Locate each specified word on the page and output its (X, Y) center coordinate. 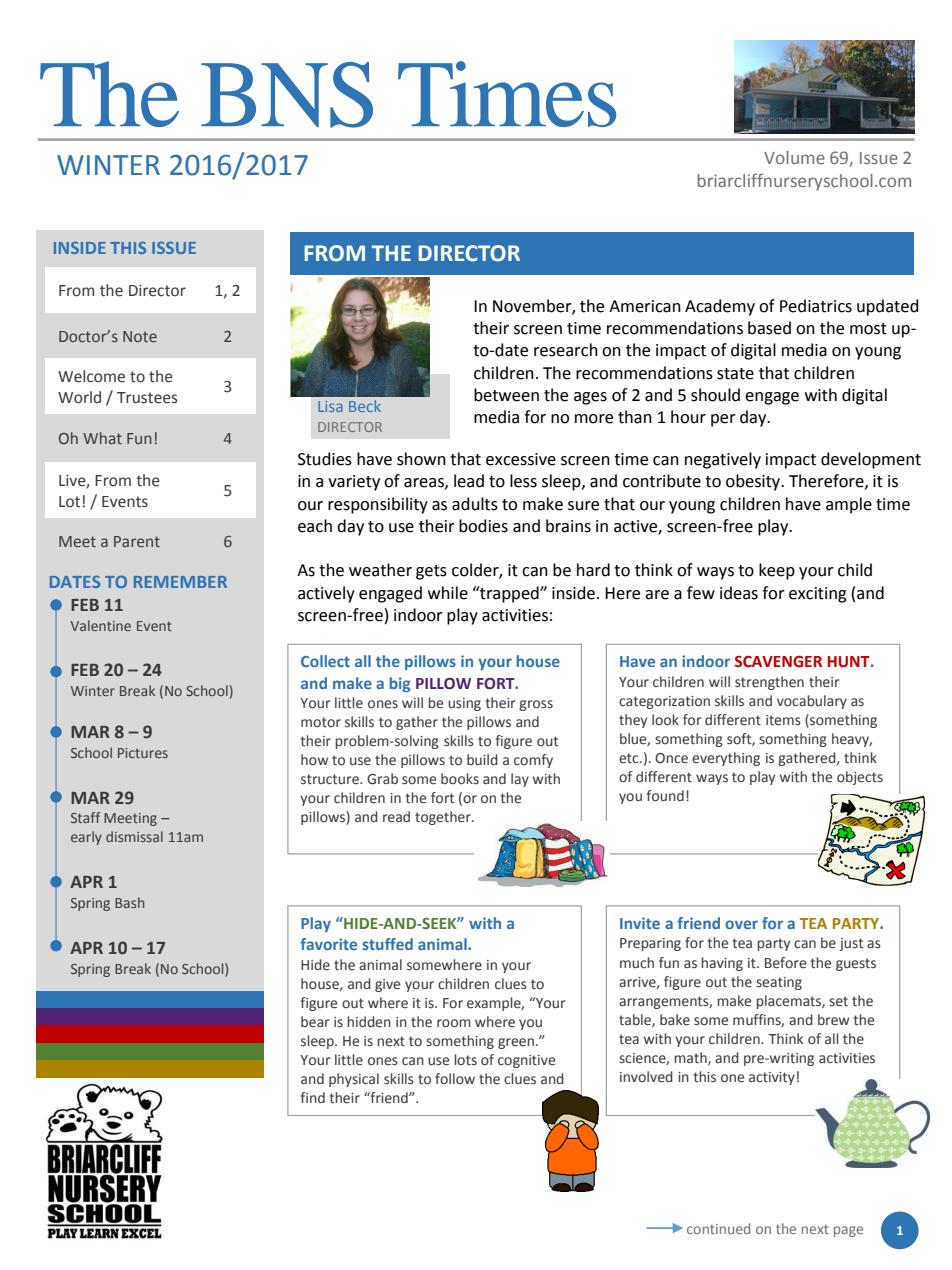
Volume (794, 157)
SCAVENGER (778, 662)
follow (455, 1078)
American (645, 306)
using (464, 704)
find (313, 1097)
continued (718, 1228)
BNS (287, 95)
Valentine (100, 625)
